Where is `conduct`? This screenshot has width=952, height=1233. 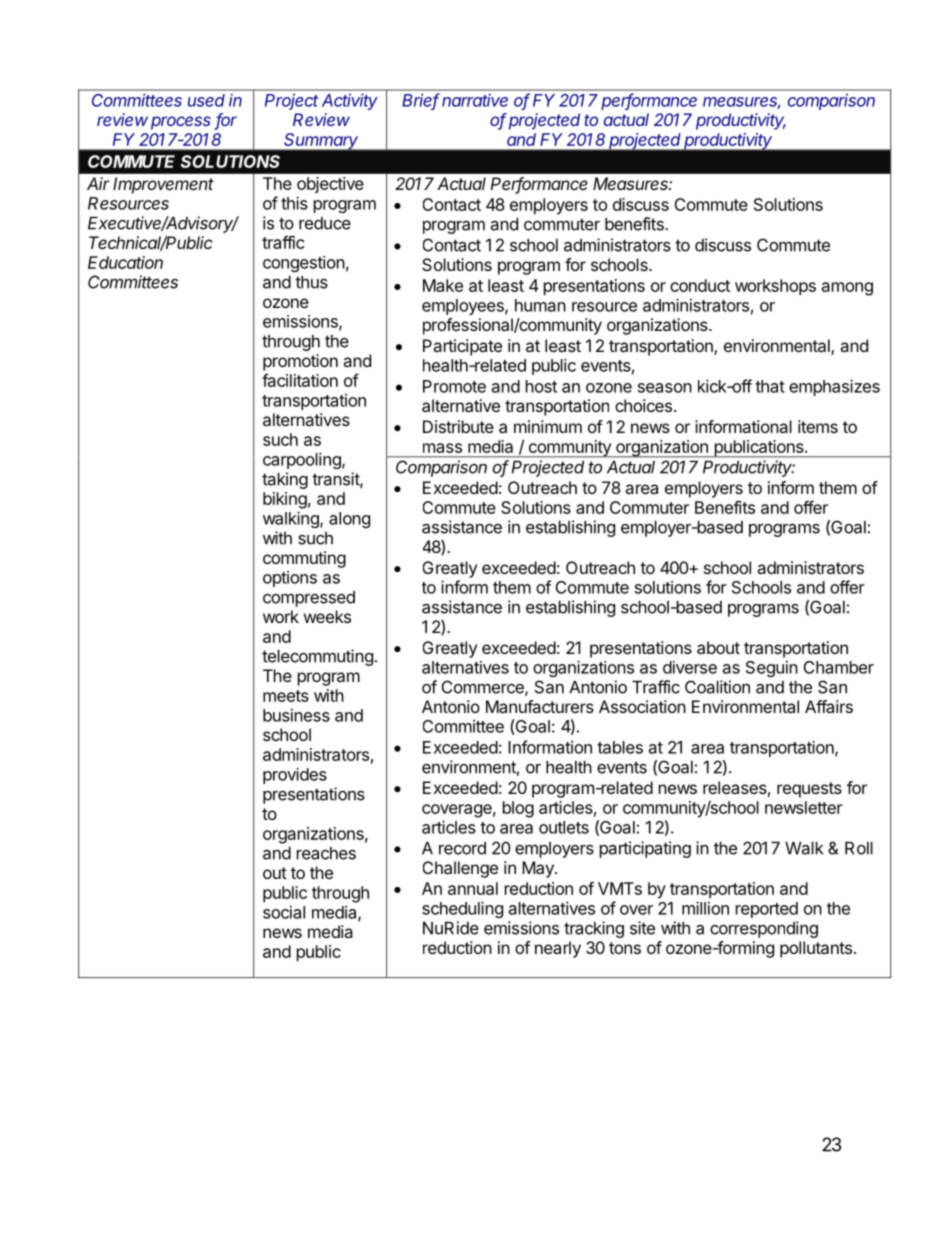
conduct is located at coordinates (700, 285).
